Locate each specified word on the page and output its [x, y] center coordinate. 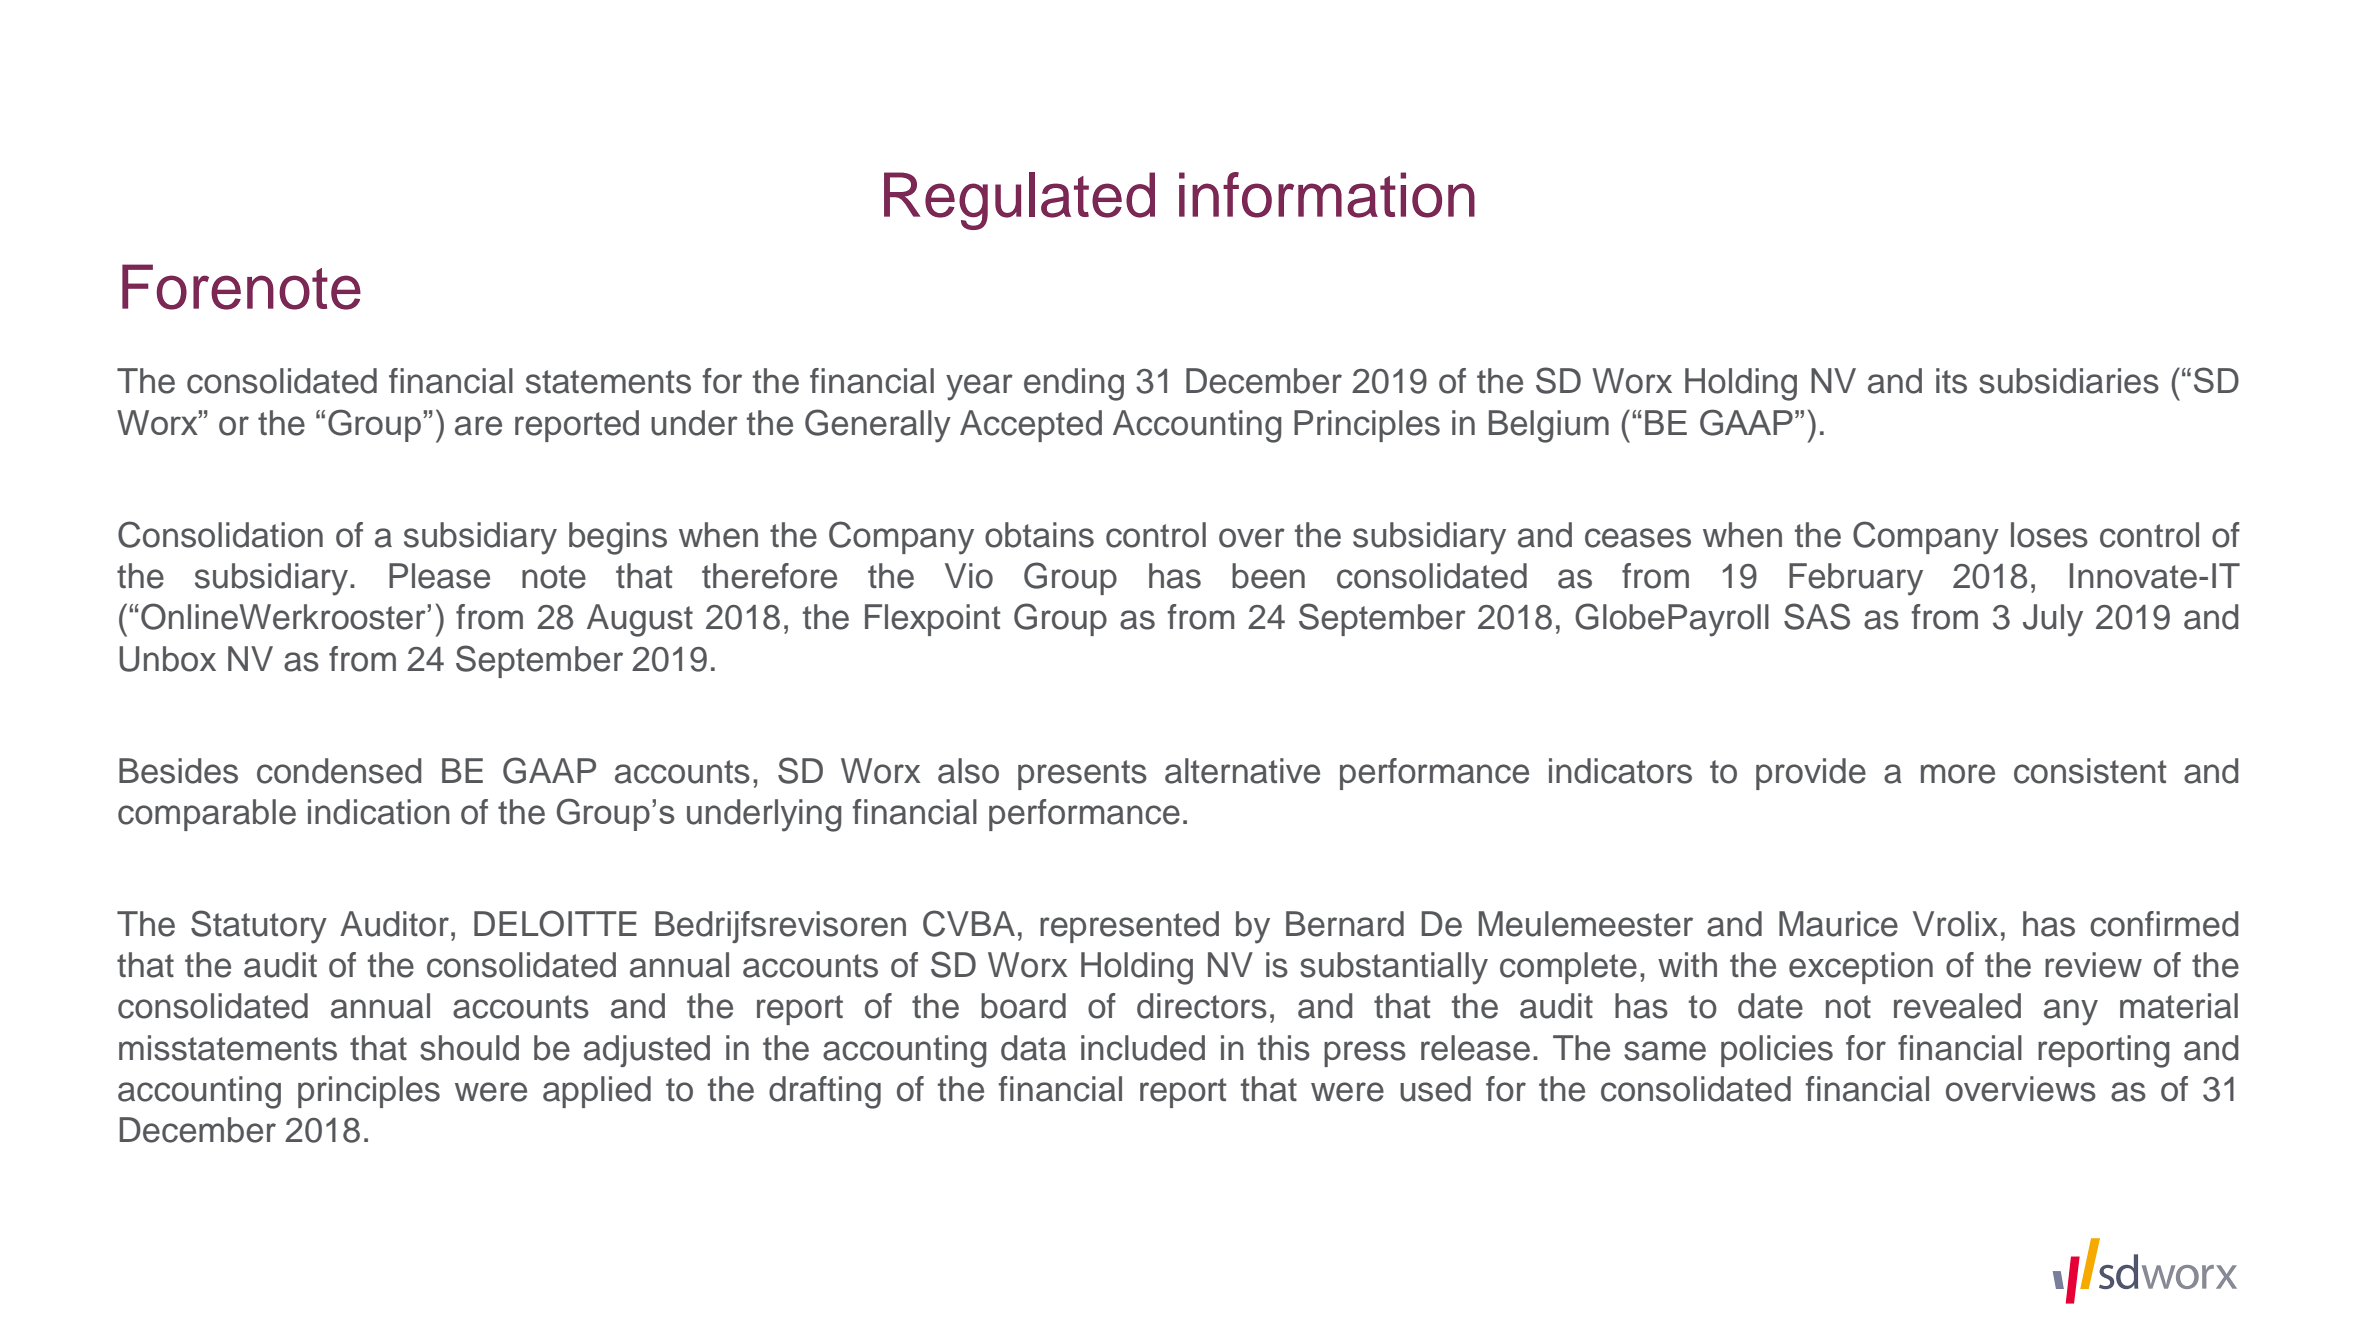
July [2053, 620]
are [478, 426]
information [1327, 195]
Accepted [1031, 426]
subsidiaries [2069, 381]
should [469, 1048]
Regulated [1019, 201]
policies [1777, 1051]
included [1143, 1048]
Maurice [1838, 924]
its [1951, 381]
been [1268, 576]
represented [1129, 927]
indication [379, 812]
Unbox [167, 659]
